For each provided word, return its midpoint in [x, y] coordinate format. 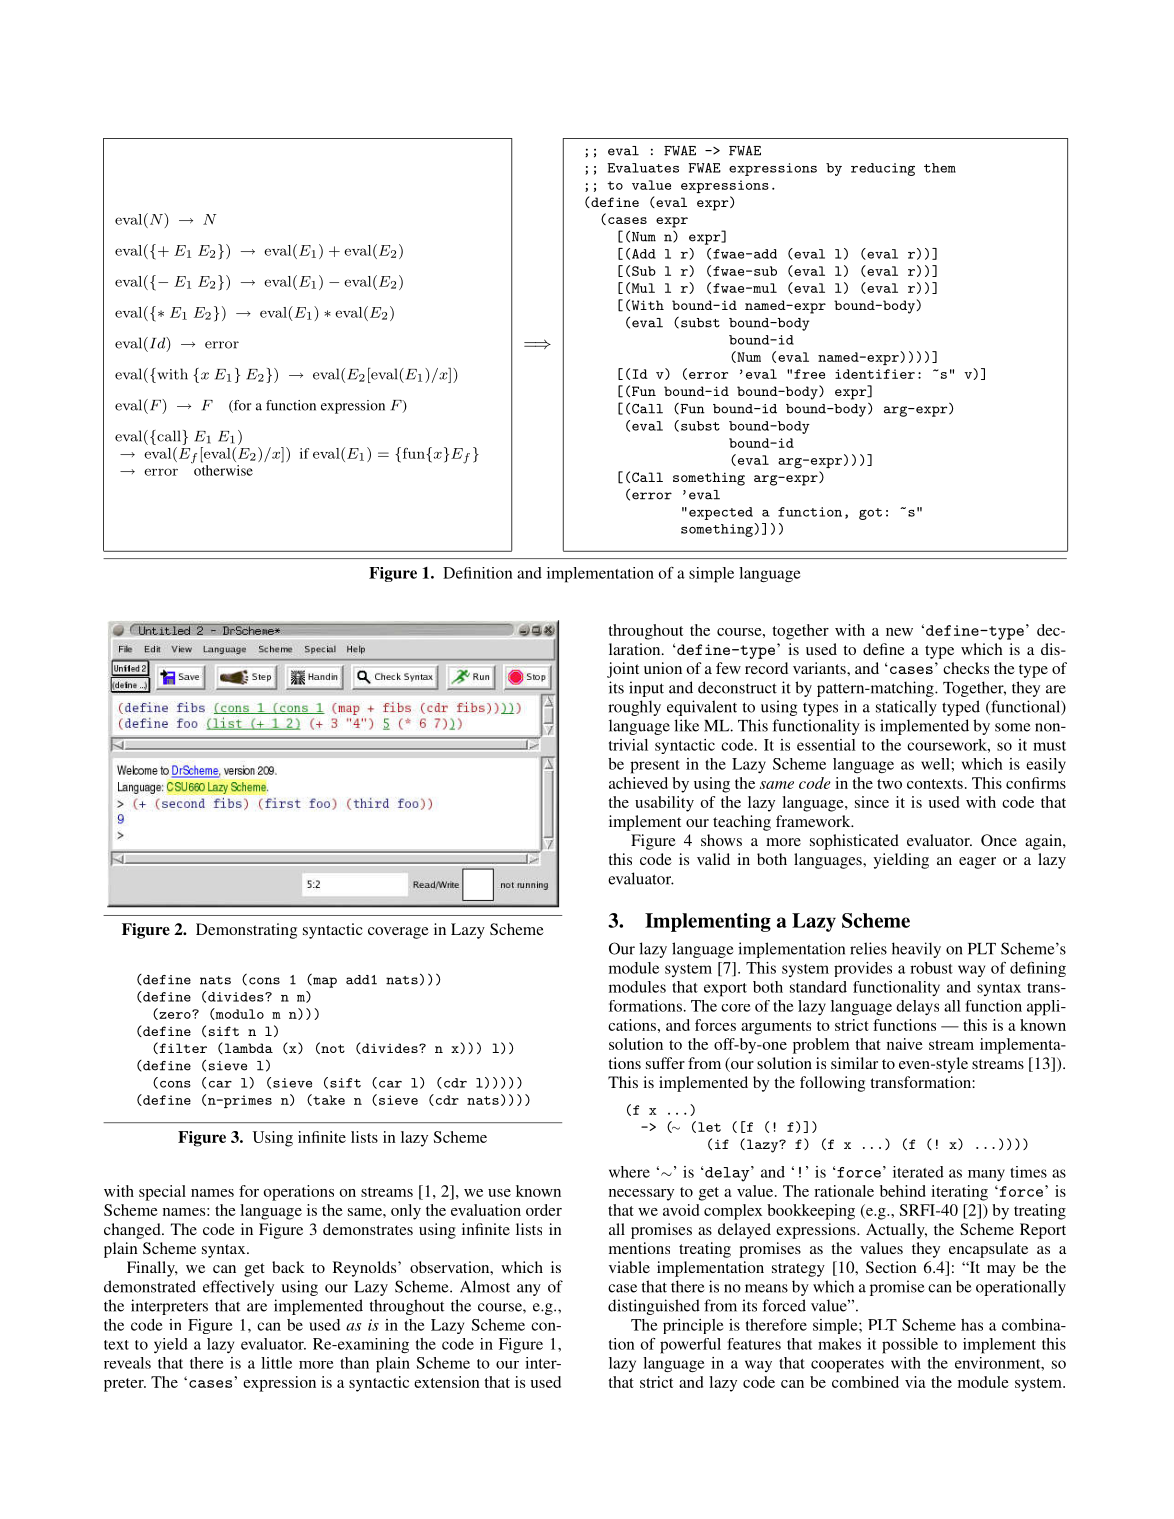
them [940, 168]
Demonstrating [246, 931]
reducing [883, 169]
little [276, 1363]
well [936, 764]
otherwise [222, 469]
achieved [638, 783]
